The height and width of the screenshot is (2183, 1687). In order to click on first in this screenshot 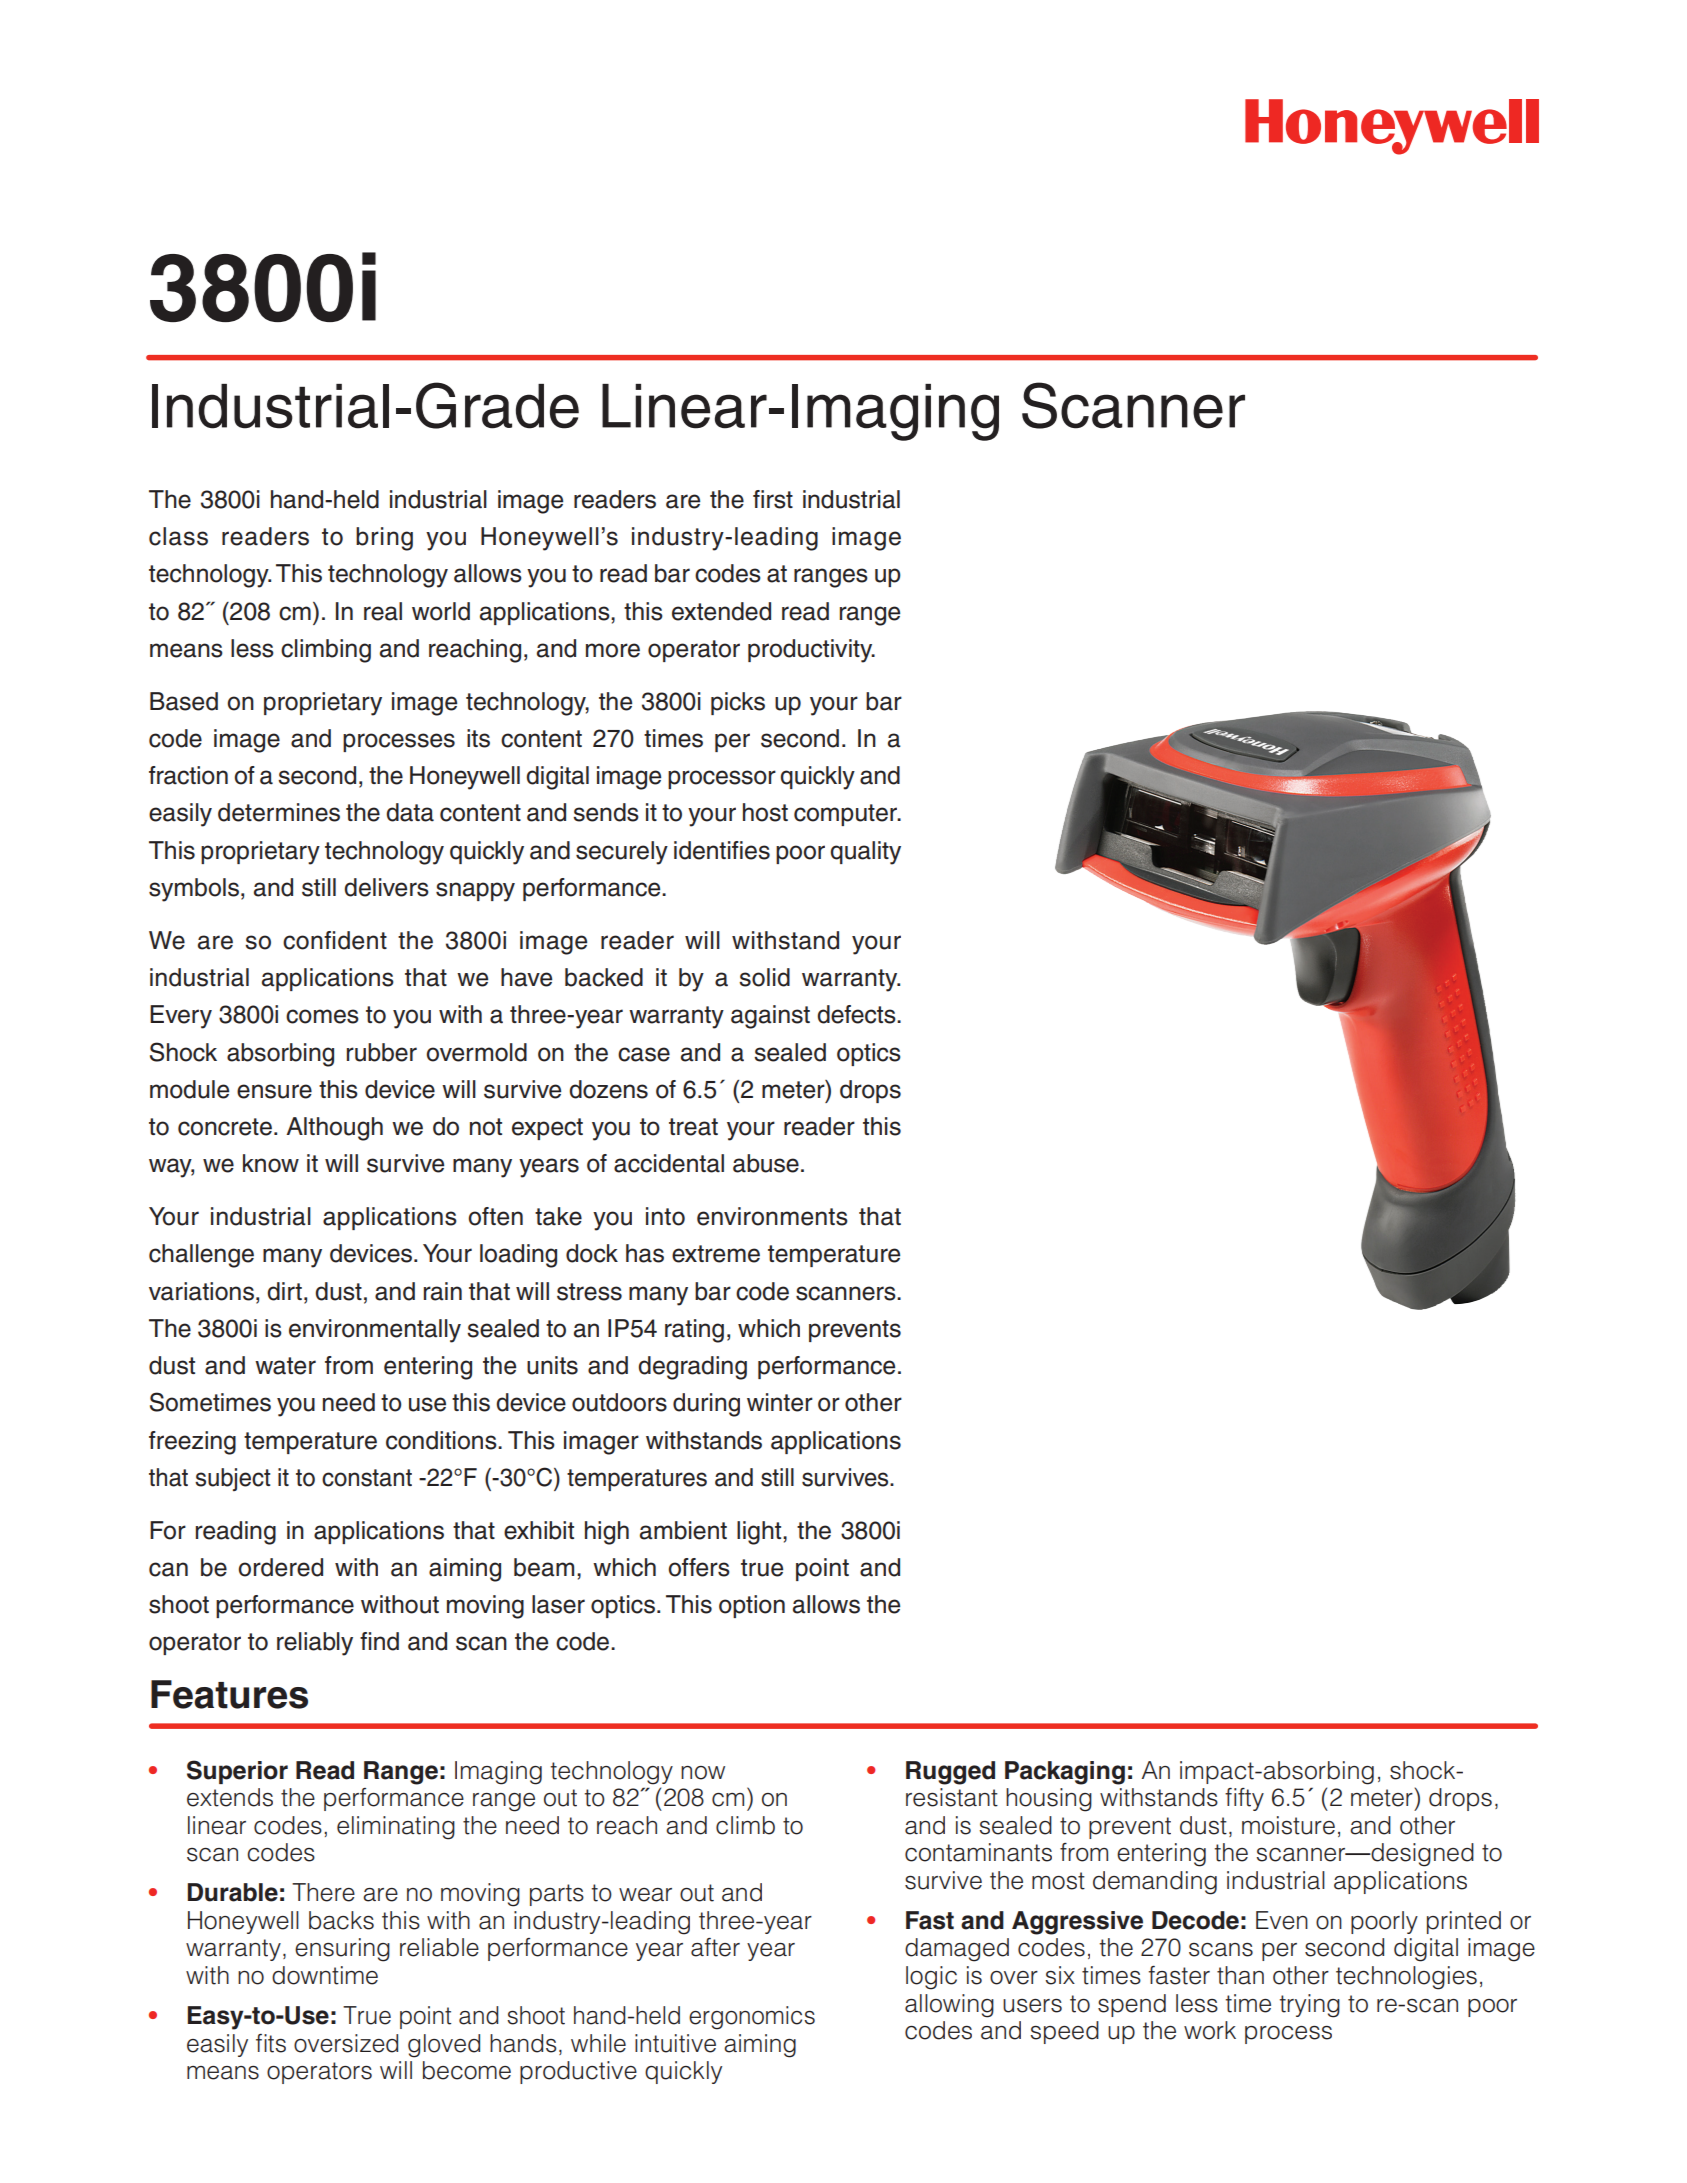, I will do `click(773, 499)`.
